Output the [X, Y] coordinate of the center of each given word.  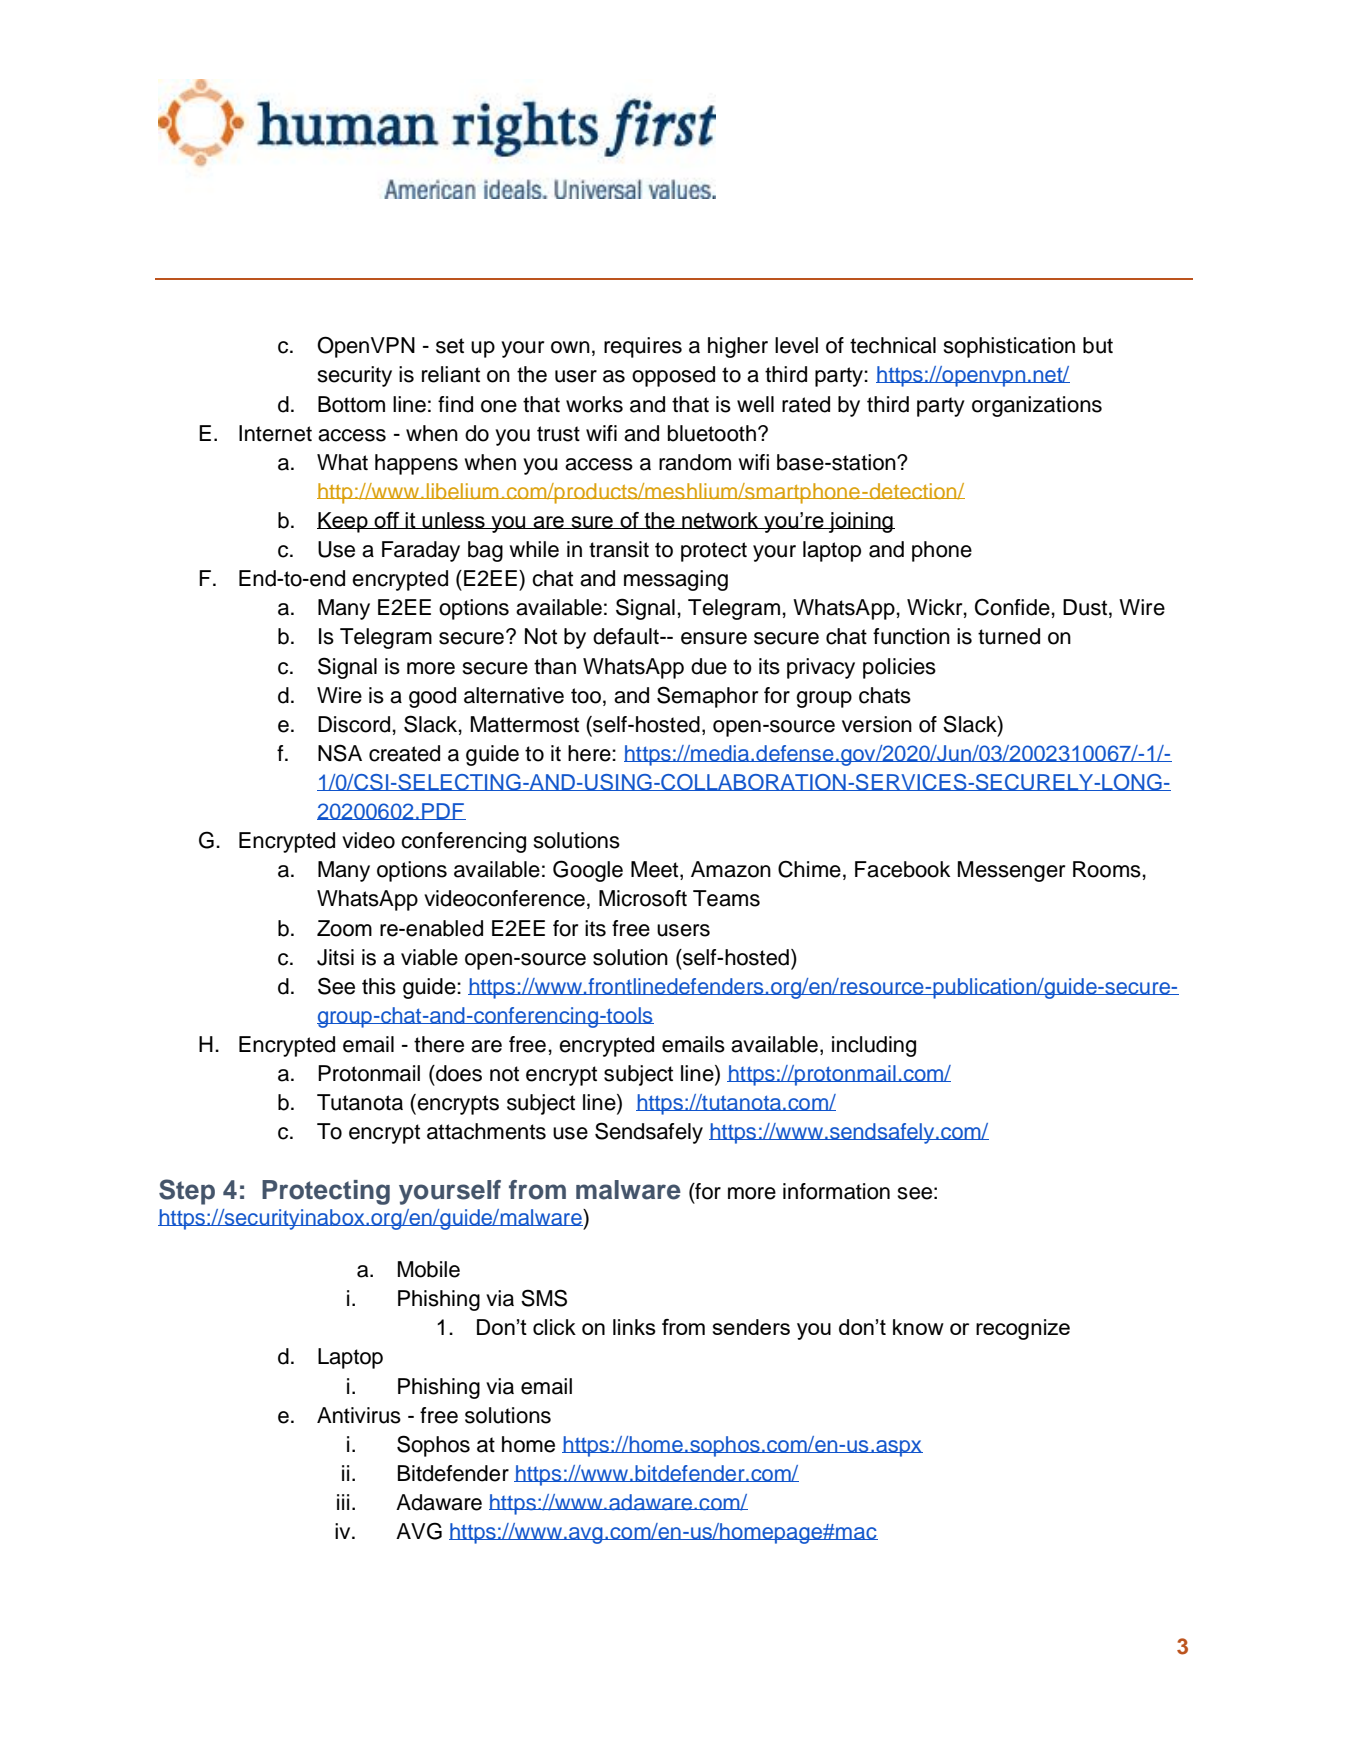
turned [1009, 636]
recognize [1023, 1329]
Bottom [351, 404]
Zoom [344, 928]
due [709, 666]
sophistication [1009, 347]
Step [187, 1192]
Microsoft [643, 898]
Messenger [1011, 871]
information [836, 1191]
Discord [354, 724]
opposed [673, 376]
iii [343, 1502]
